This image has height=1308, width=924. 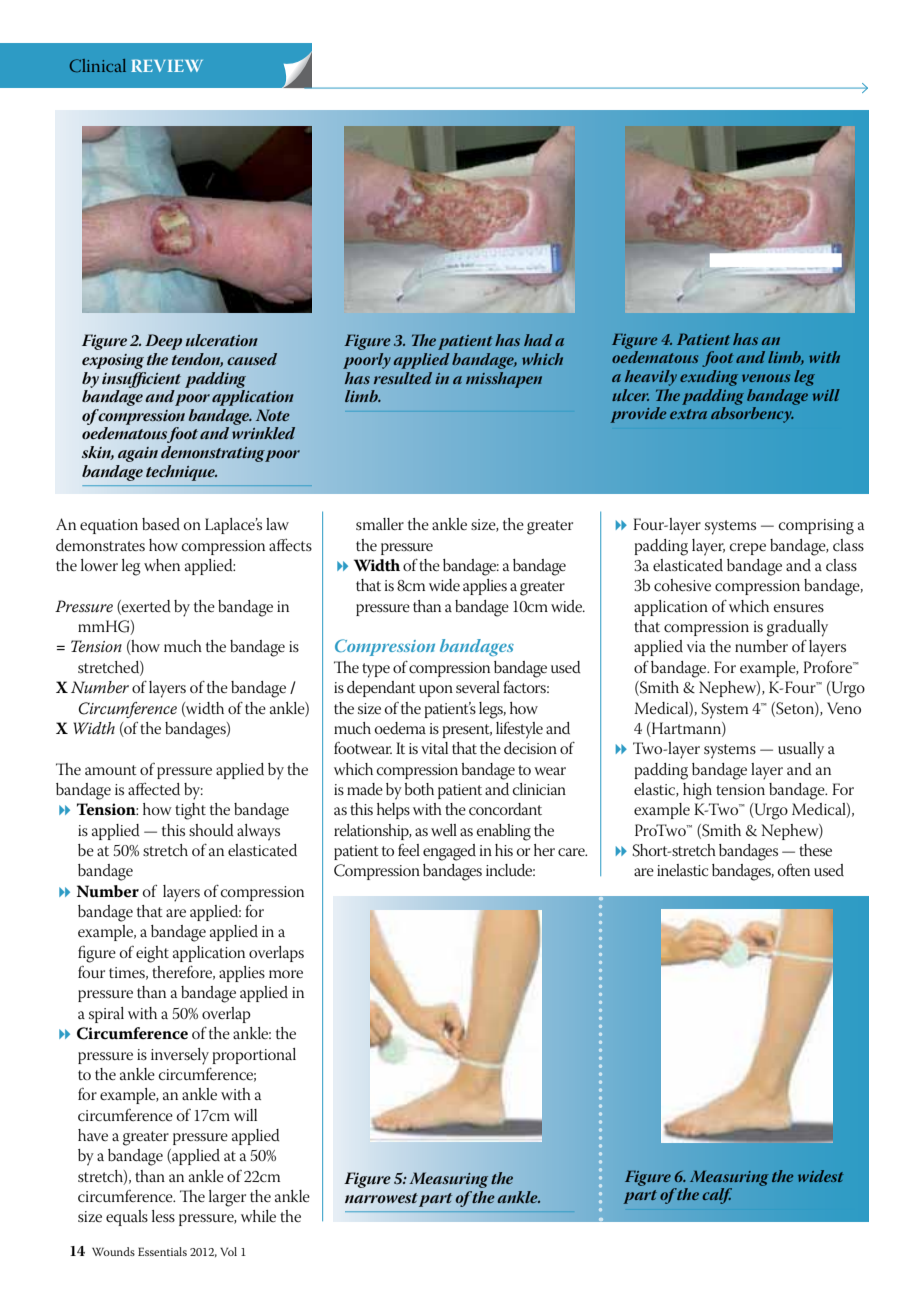 What do you see at coordinates (696, 646) in the image?
I see `via` at bounding box center [696, 646].
